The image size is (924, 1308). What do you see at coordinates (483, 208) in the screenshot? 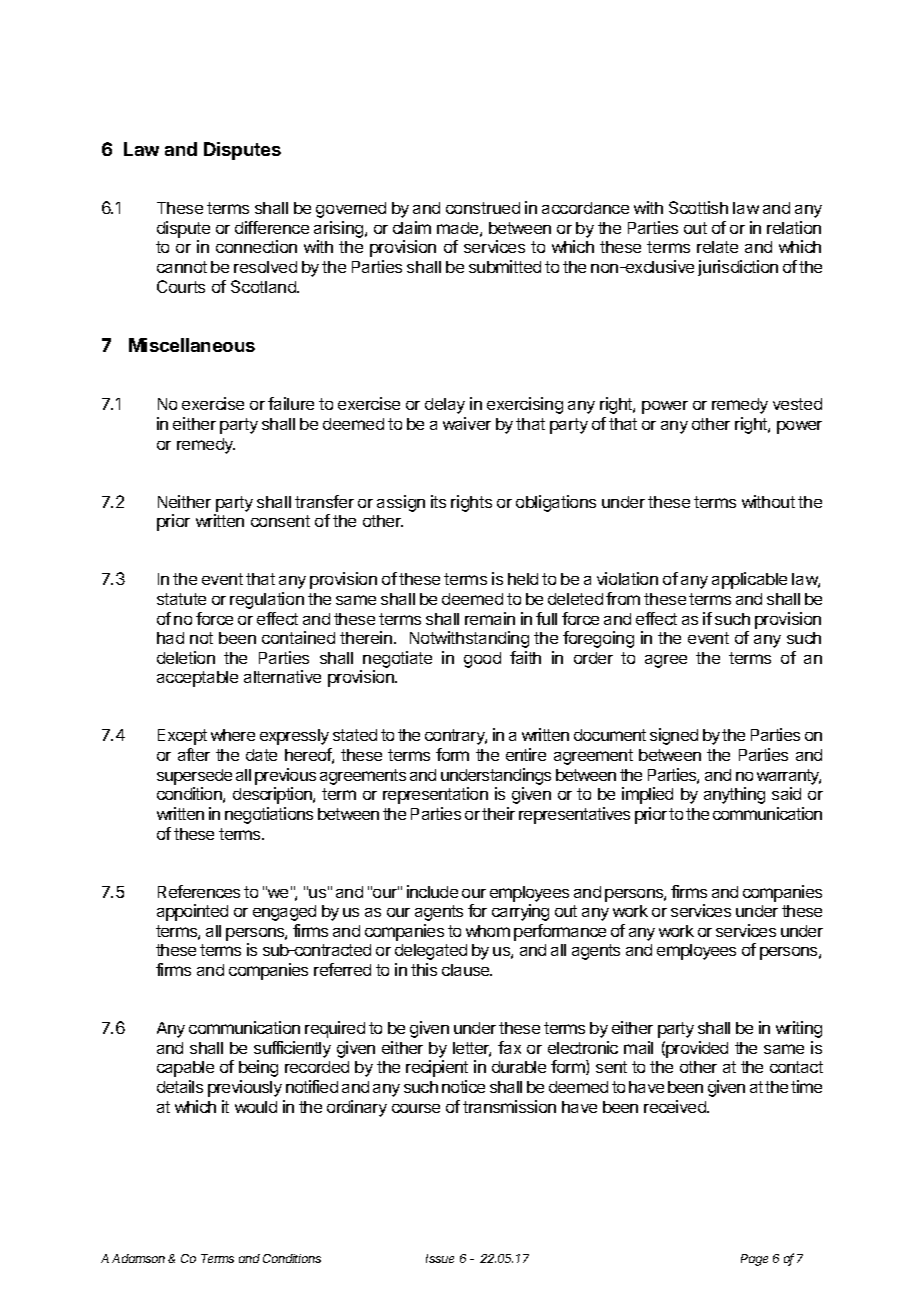
I see `construed` at bounding box center [483, 208].
